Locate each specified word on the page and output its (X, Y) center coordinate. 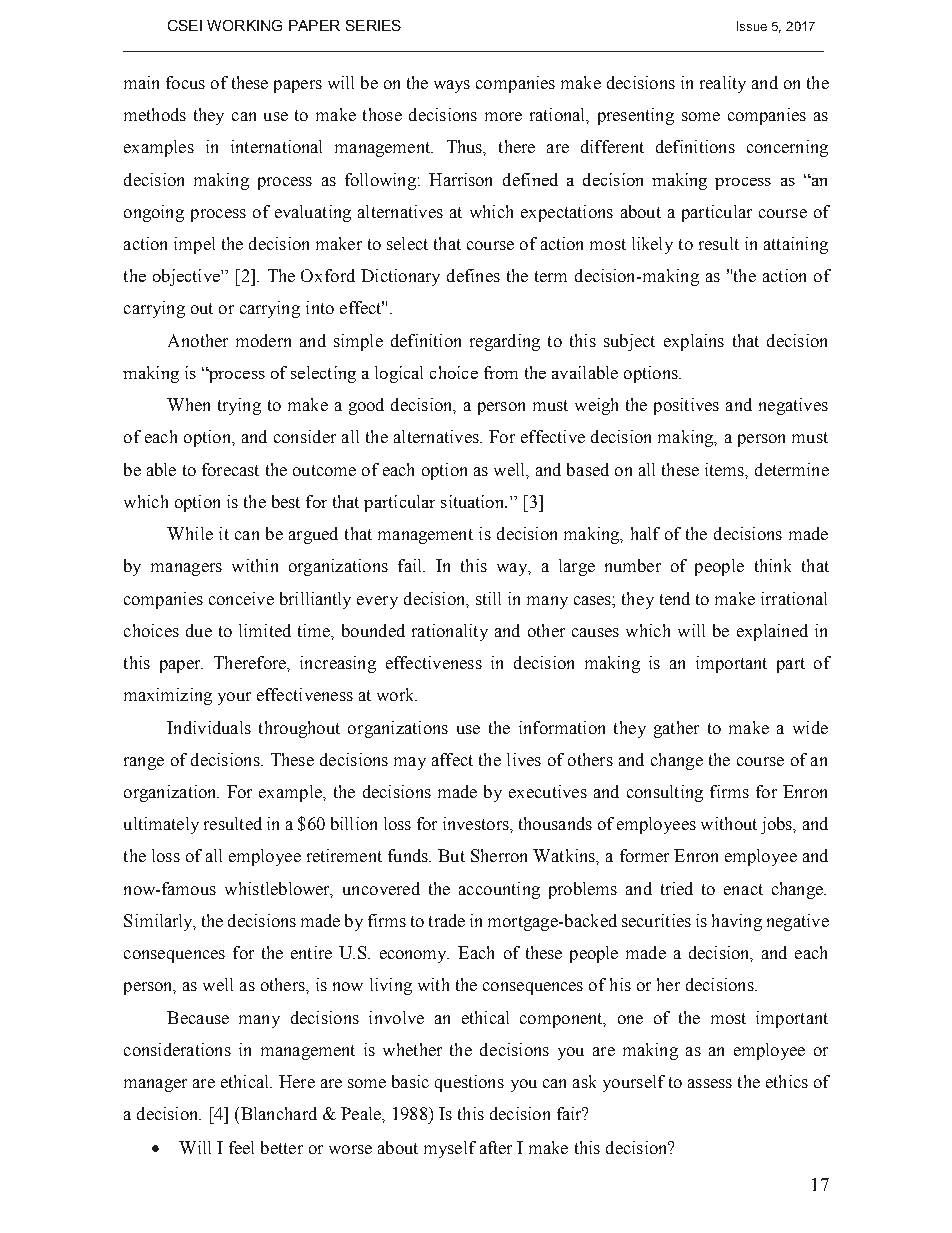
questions (469, 1083)
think (773, 565)
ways (452, 86)
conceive (241, 598)
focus (185, 82)
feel (241, 1147)
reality (723, 84)
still (488, 598)
